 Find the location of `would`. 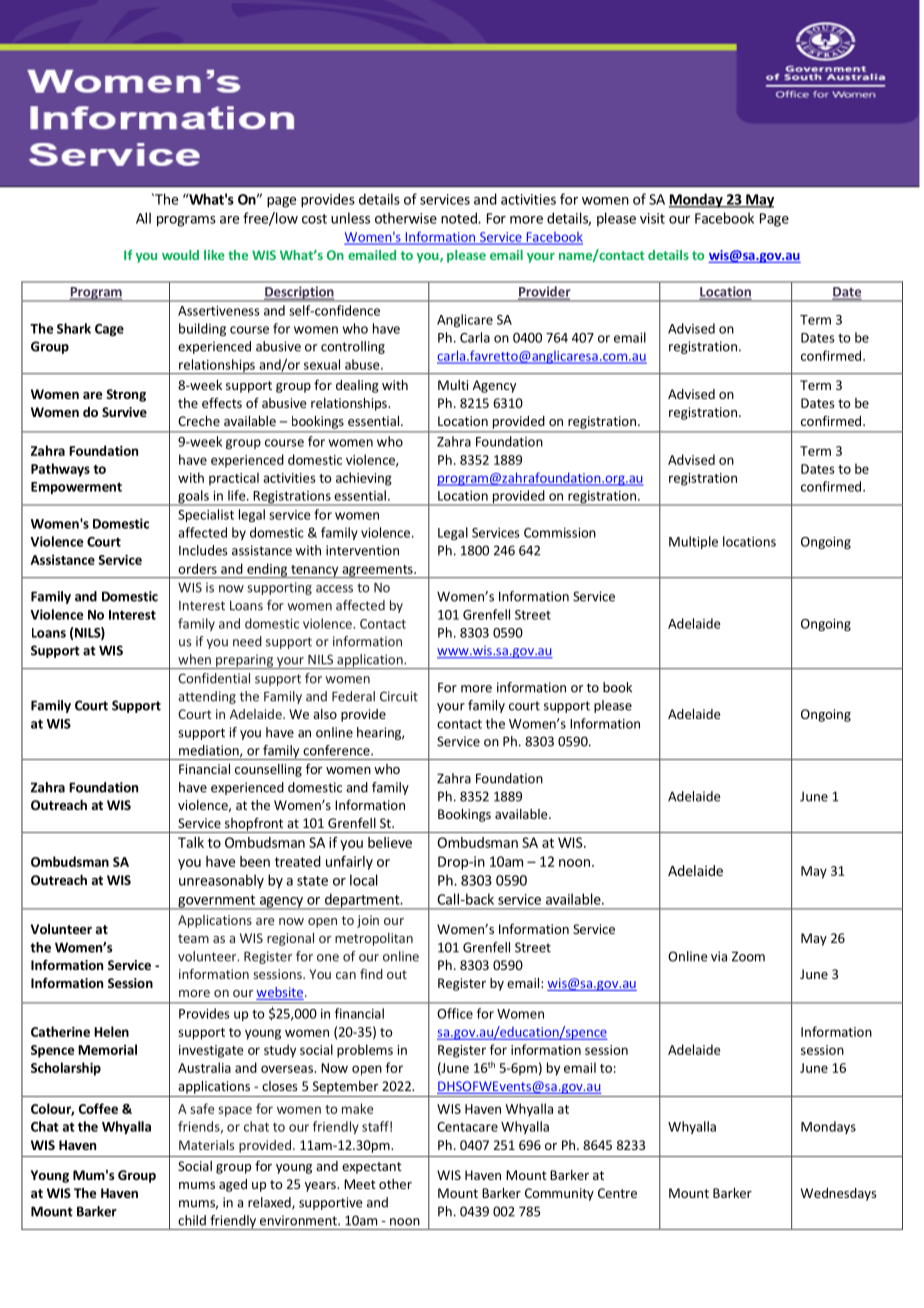

would is located at coordinates (180, 255).
